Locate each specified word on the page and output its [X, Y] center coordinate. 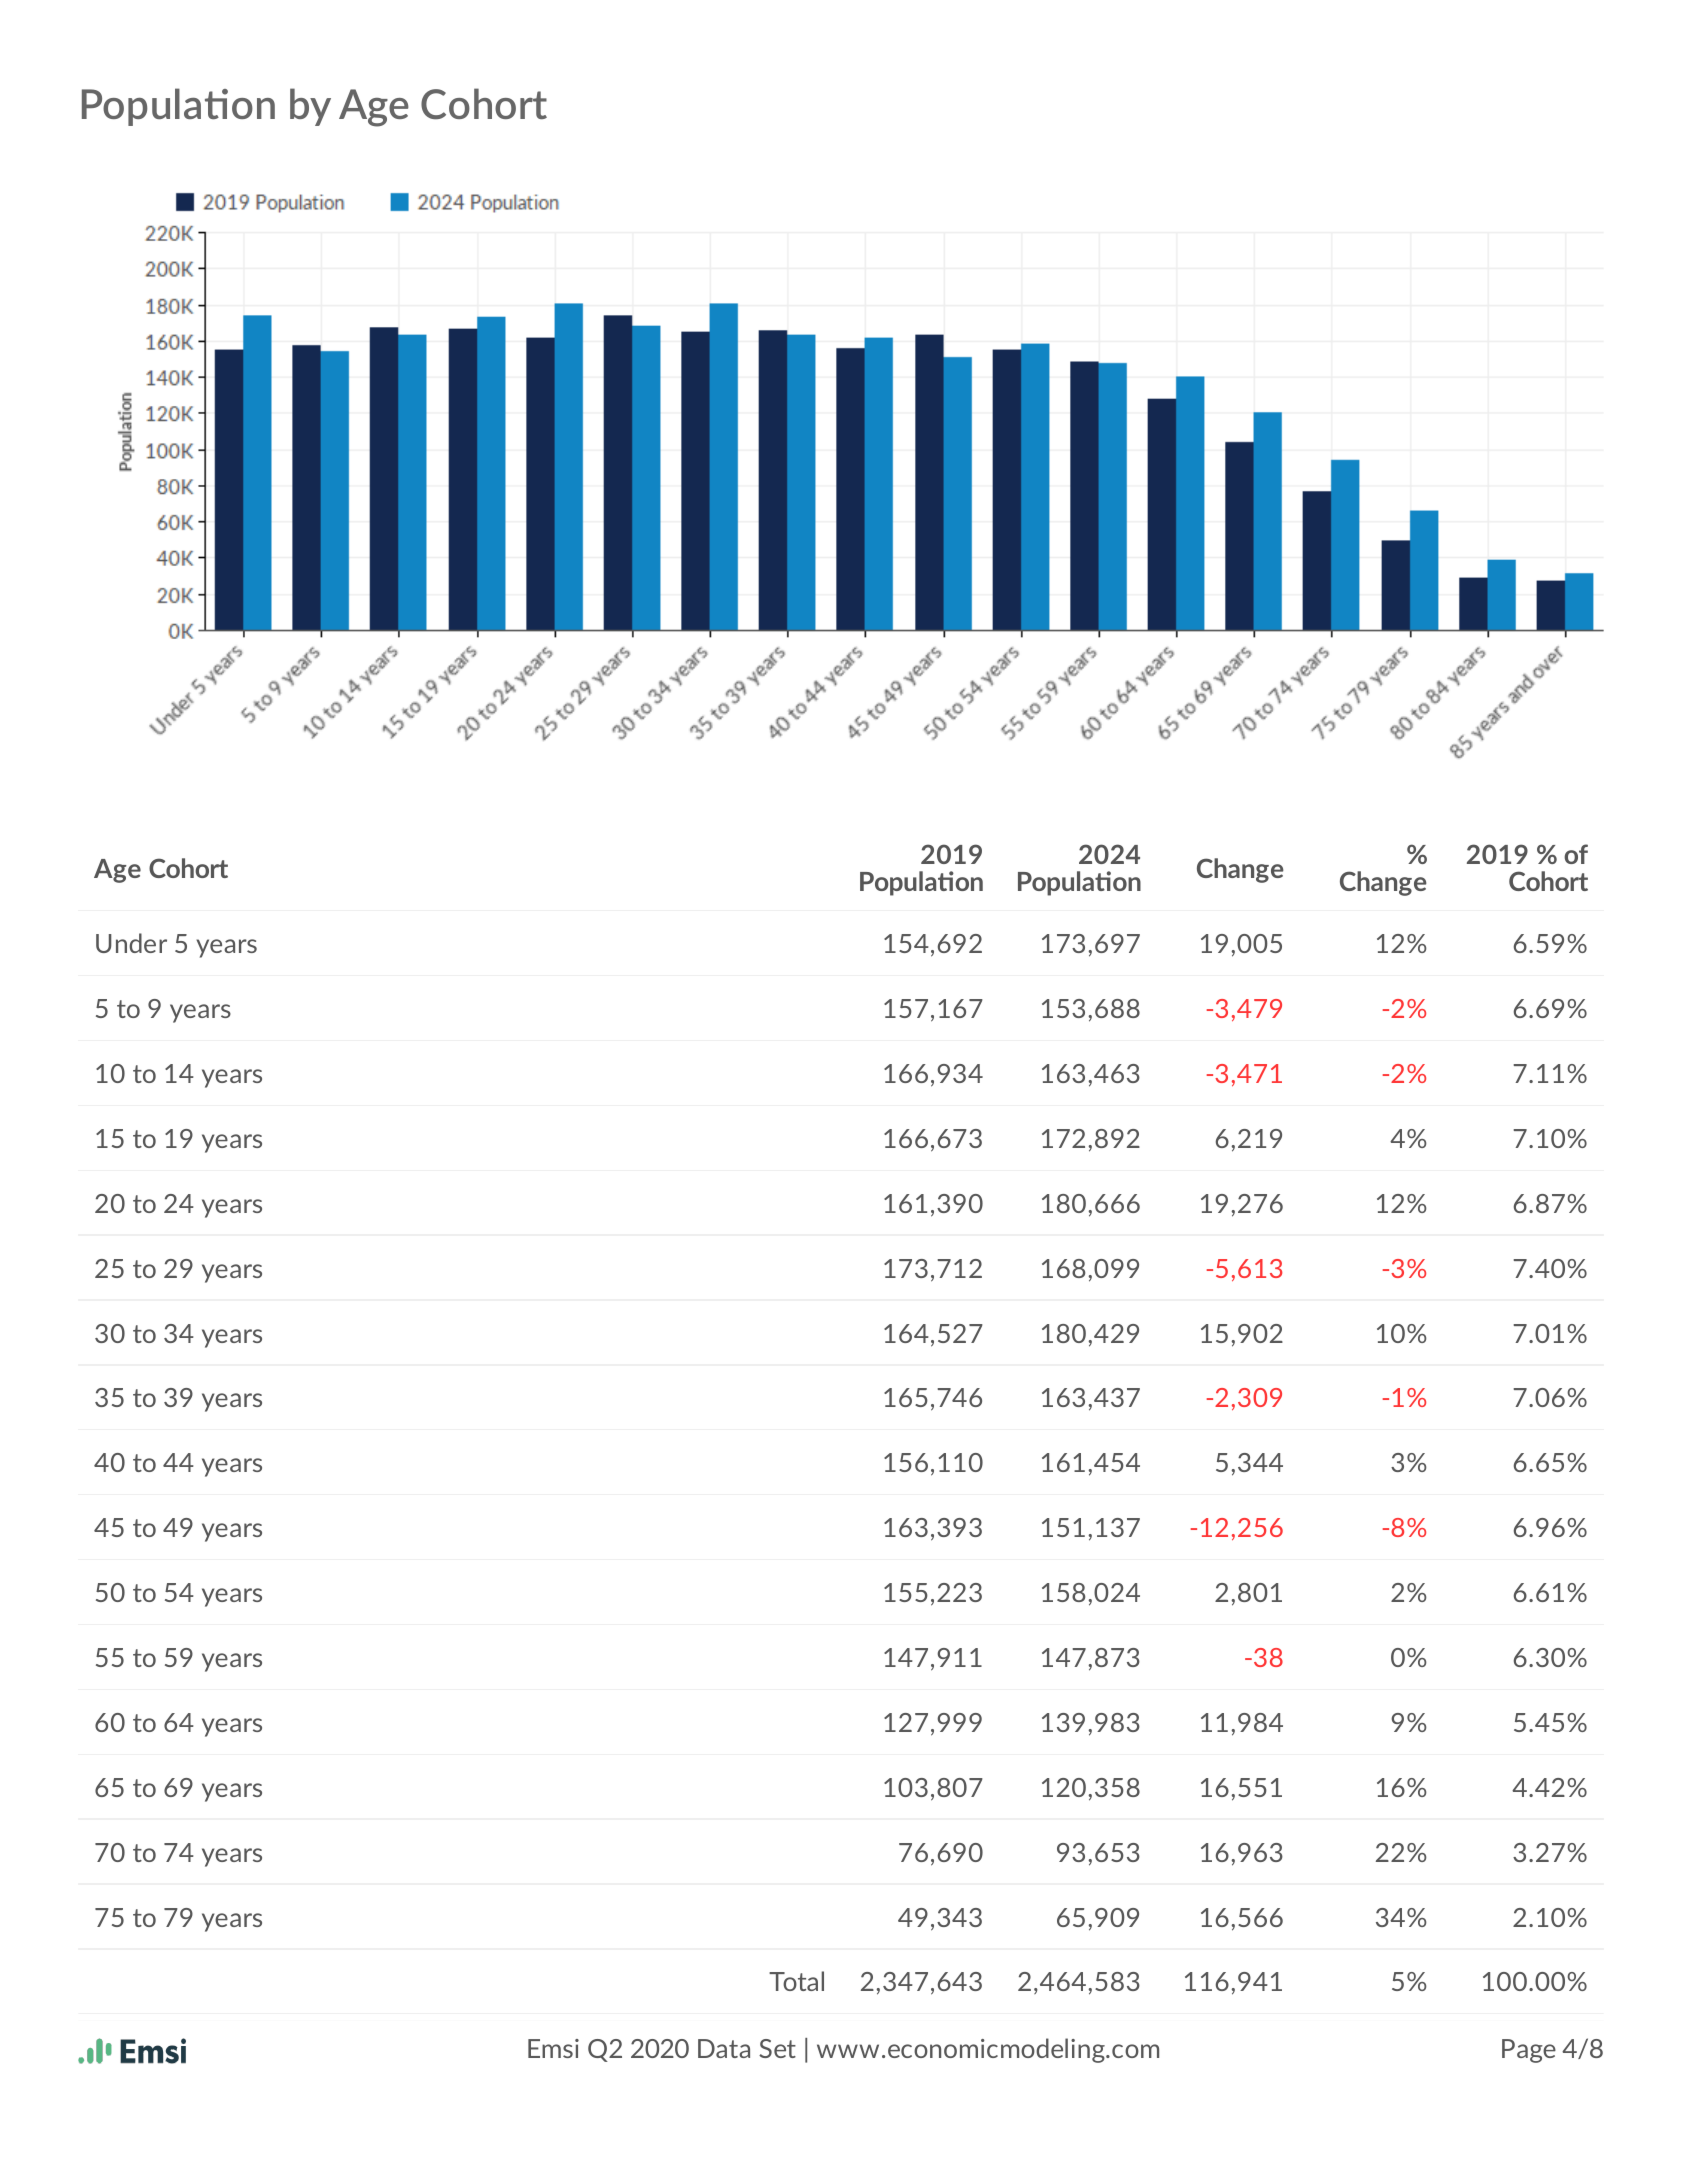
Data [724, 2048]
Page [1529, 2051]
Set [777, 2048]
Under [131, 943]
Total [796, 1981]
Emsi [553, 2048]
